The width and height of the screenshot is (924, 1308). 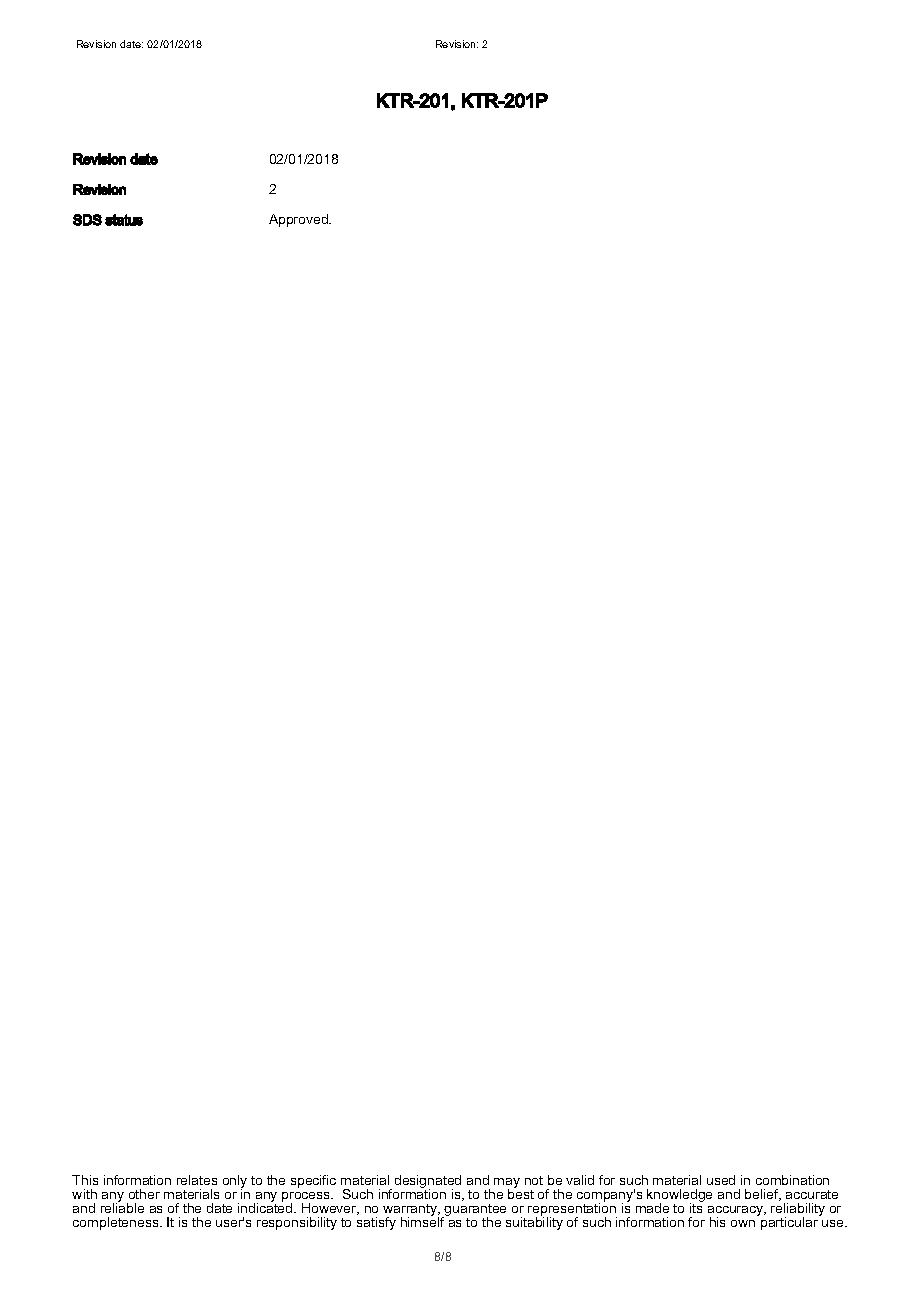 What do you see at coordinates (299, 220) in the screenshot?
I see `Approved` at bounding box center [299, 220].
